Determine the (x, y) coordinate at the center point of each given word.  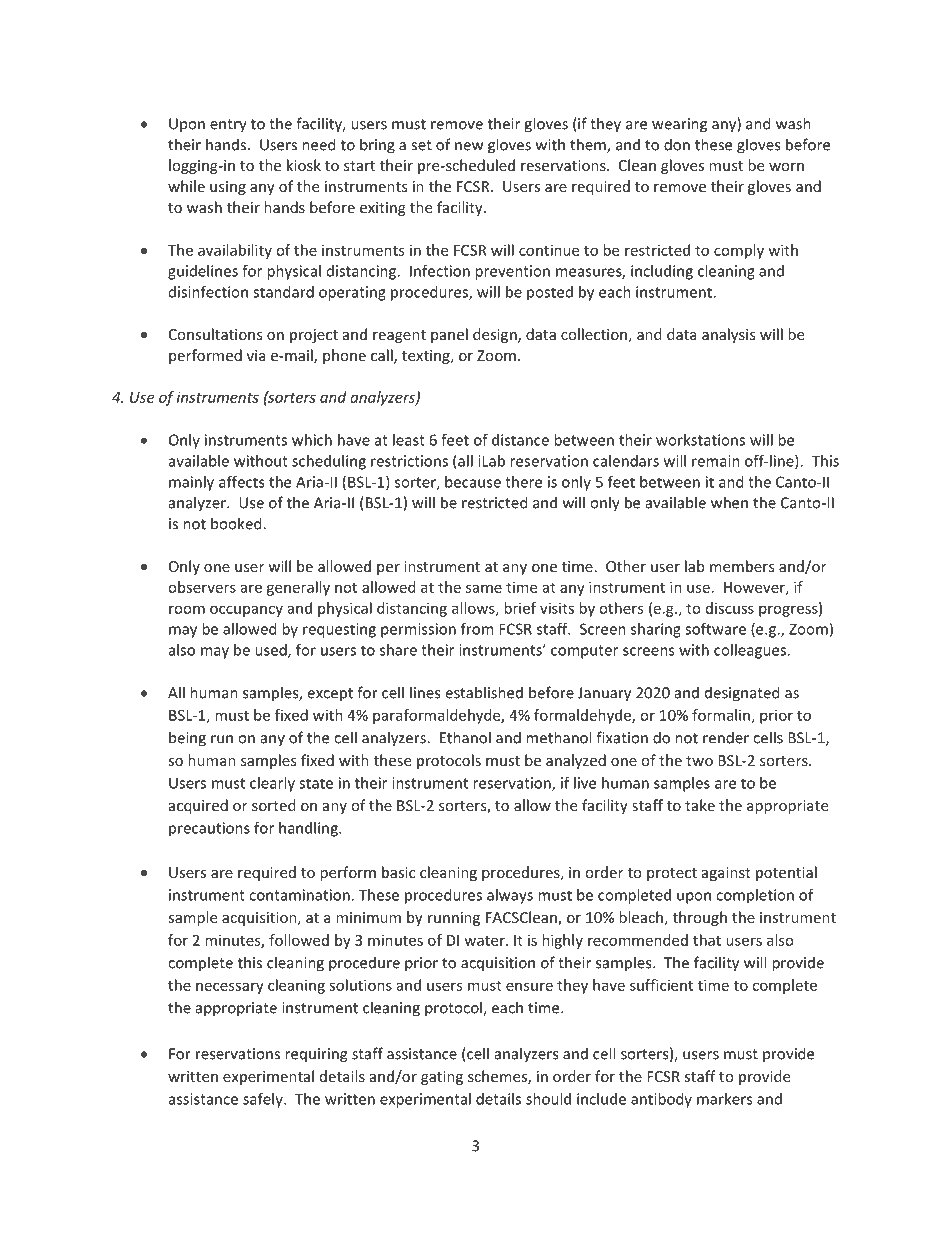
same (484, 588)
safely (264, 1100)
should (548, 1099)
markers (724, 1099)
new (469, 146)
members (742, 566)
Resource (764, 66)
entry (228, 126)
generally (298, 588)
